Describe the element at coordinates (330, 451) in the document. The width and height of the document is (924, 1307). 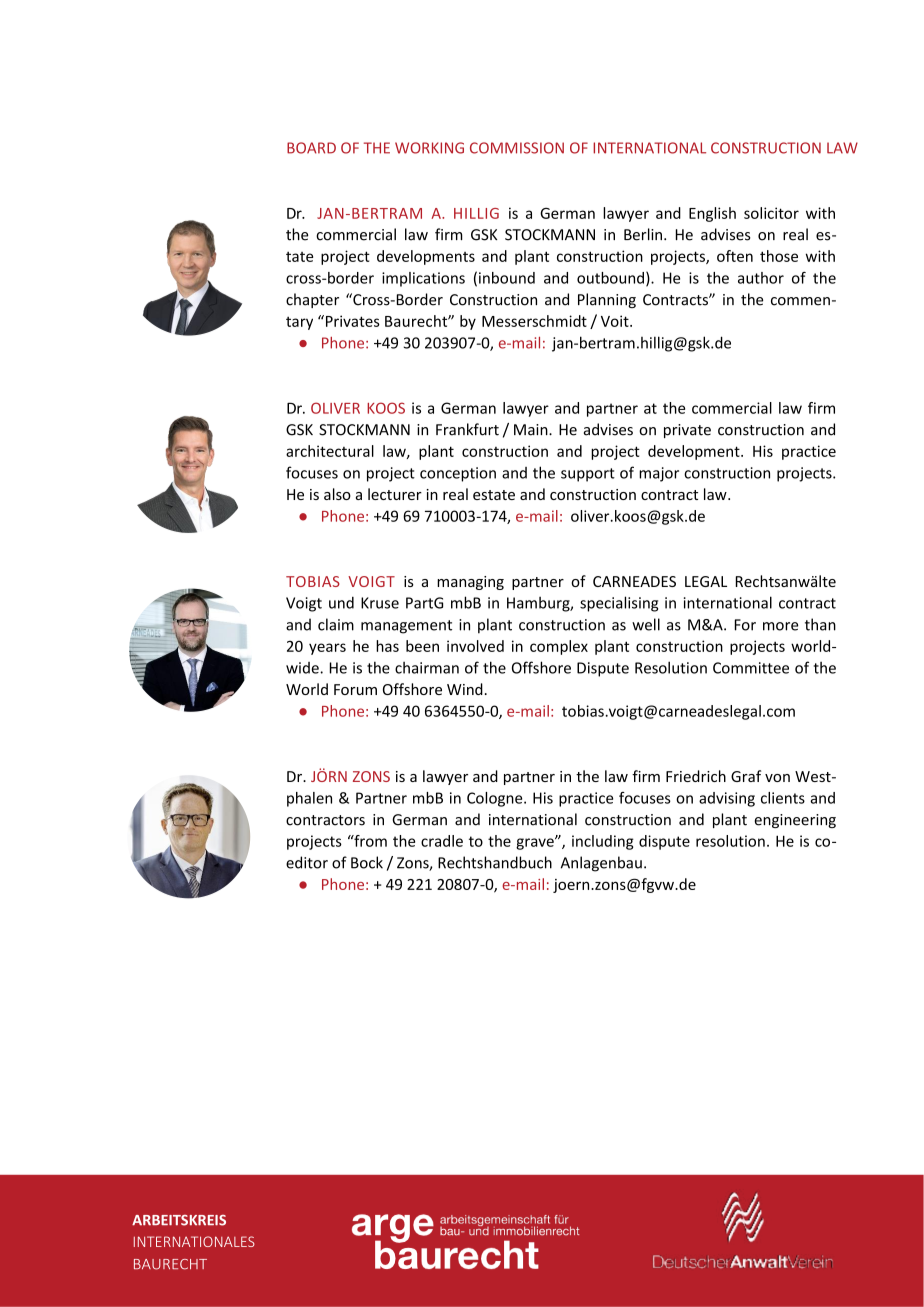
I see `architectural` at that location.
